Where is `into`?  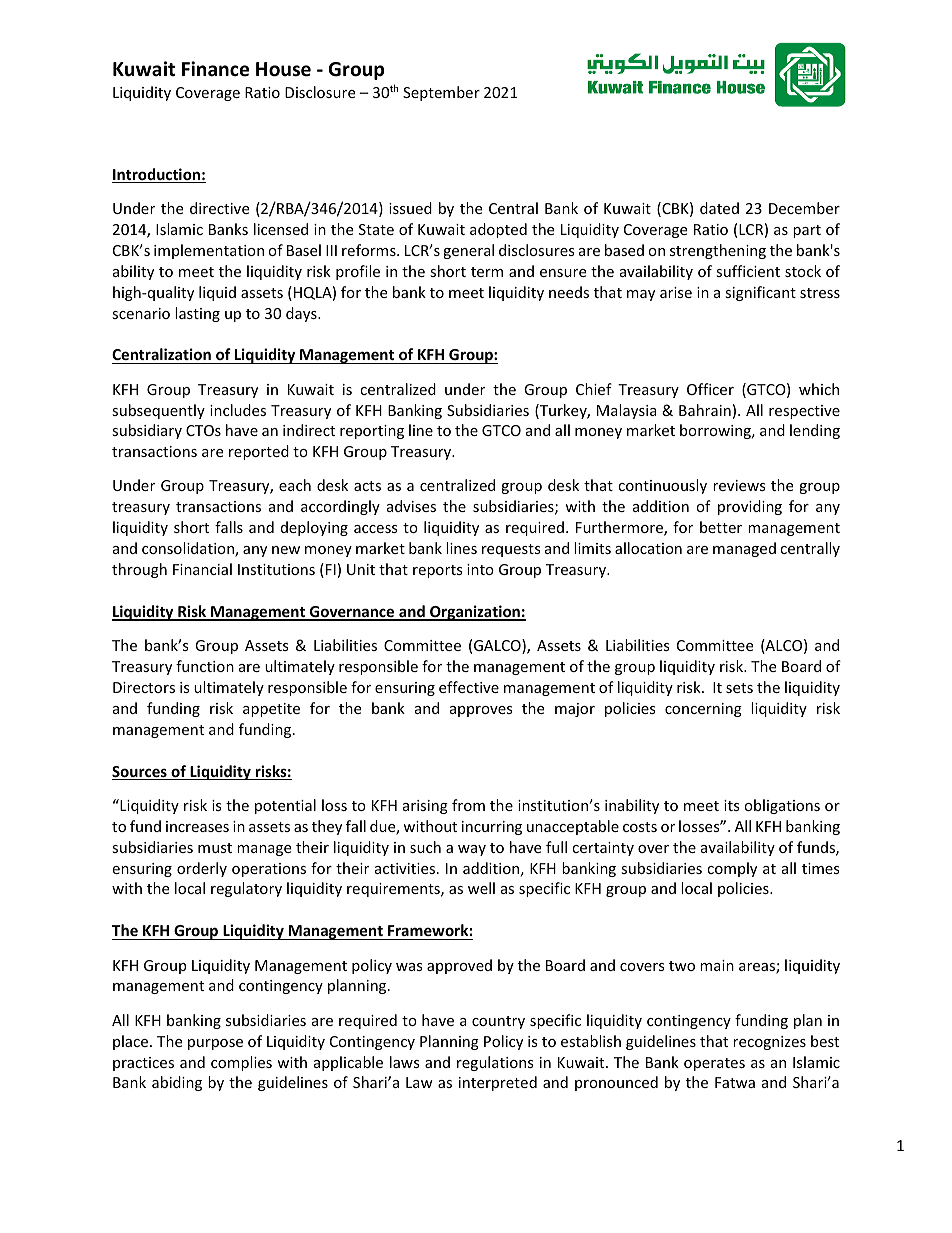
into is located at coordinates (480, 569).
